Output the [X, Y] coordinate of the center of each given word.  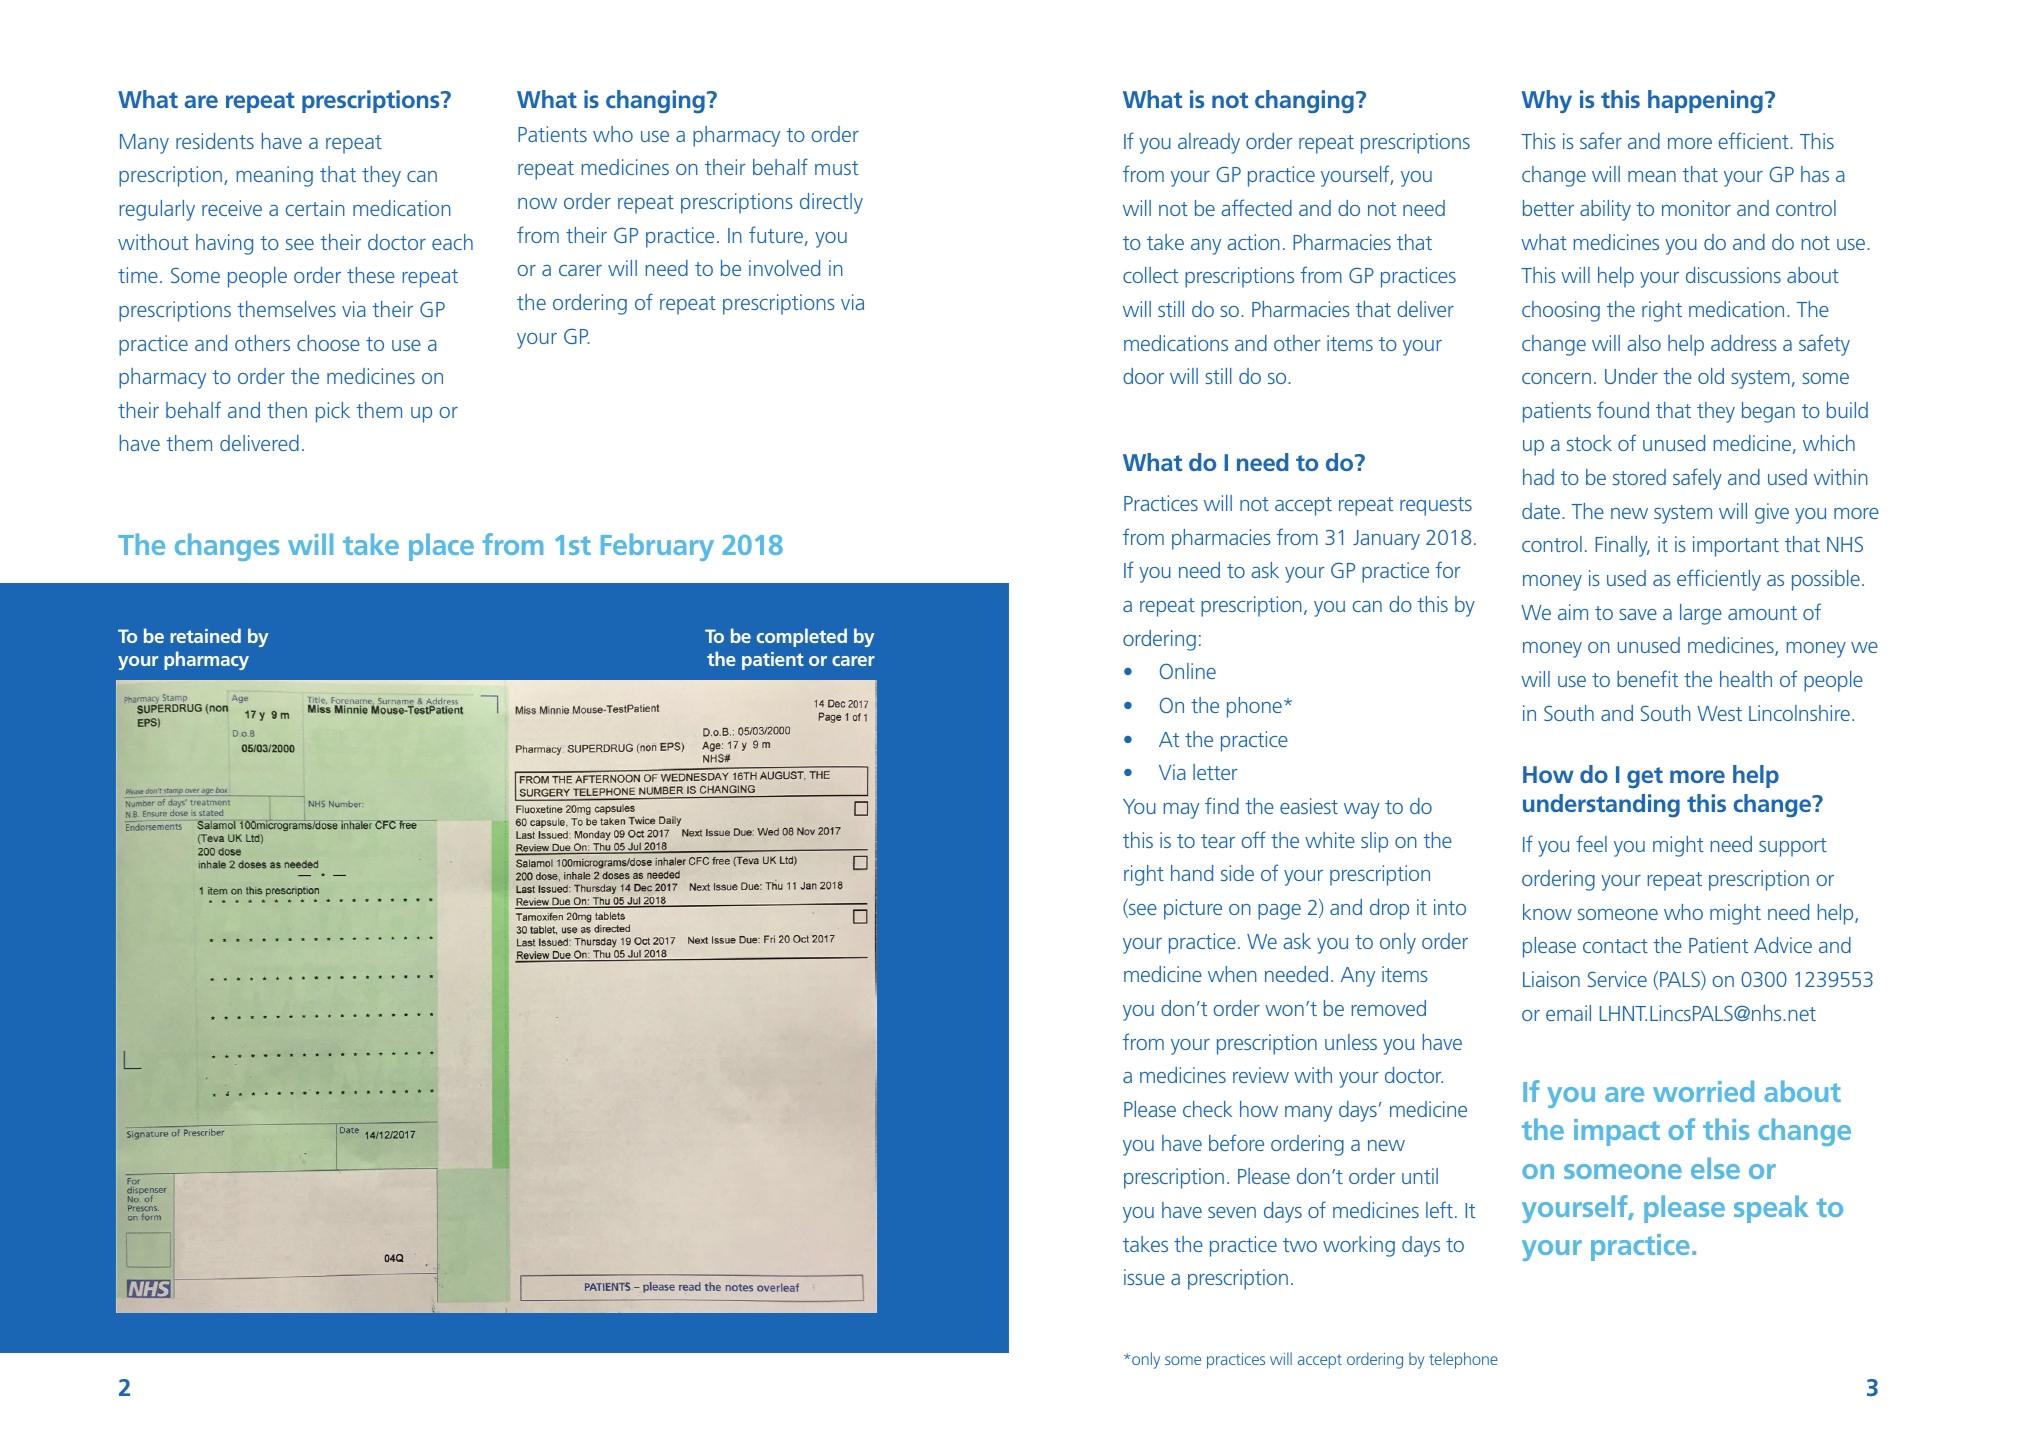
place [441, 547]
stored [1639, 477]
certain [315, 208]
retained [205, 635]
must [836, 168]
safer [1601, 140]
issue [1144, 1277]
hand [1192, 873]
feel [1591, 843]
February [657, 547]
